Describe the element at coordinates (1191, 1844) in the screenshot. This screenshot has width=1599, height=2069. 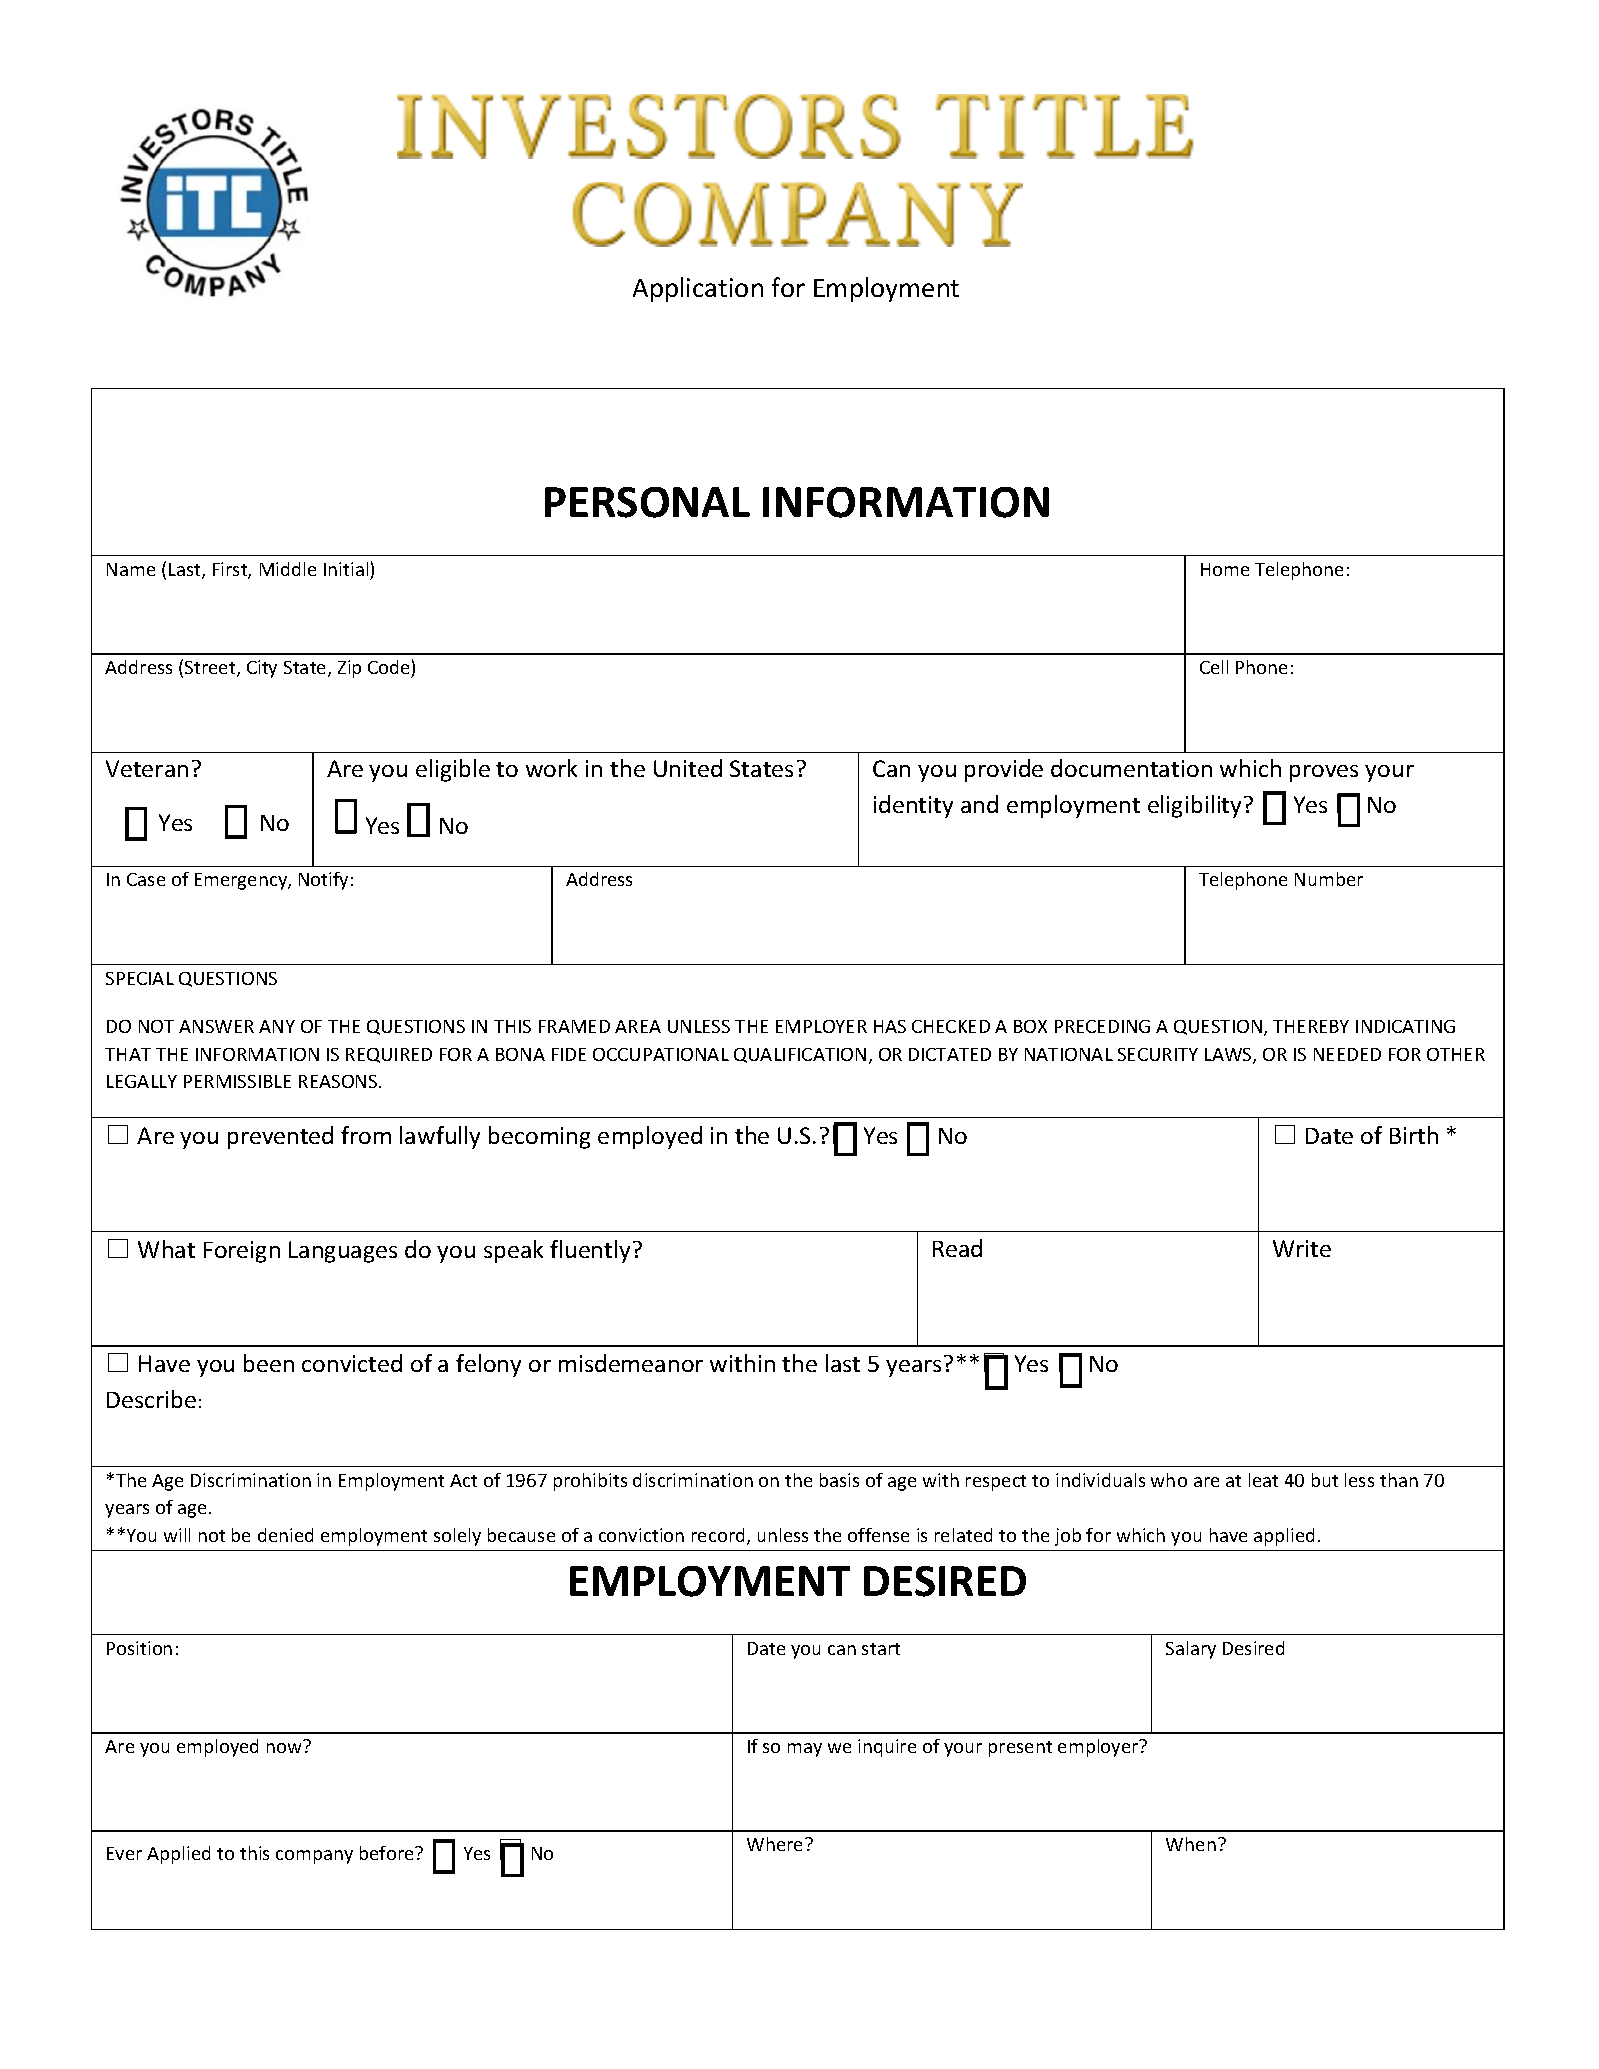
I see `When` at that location.
